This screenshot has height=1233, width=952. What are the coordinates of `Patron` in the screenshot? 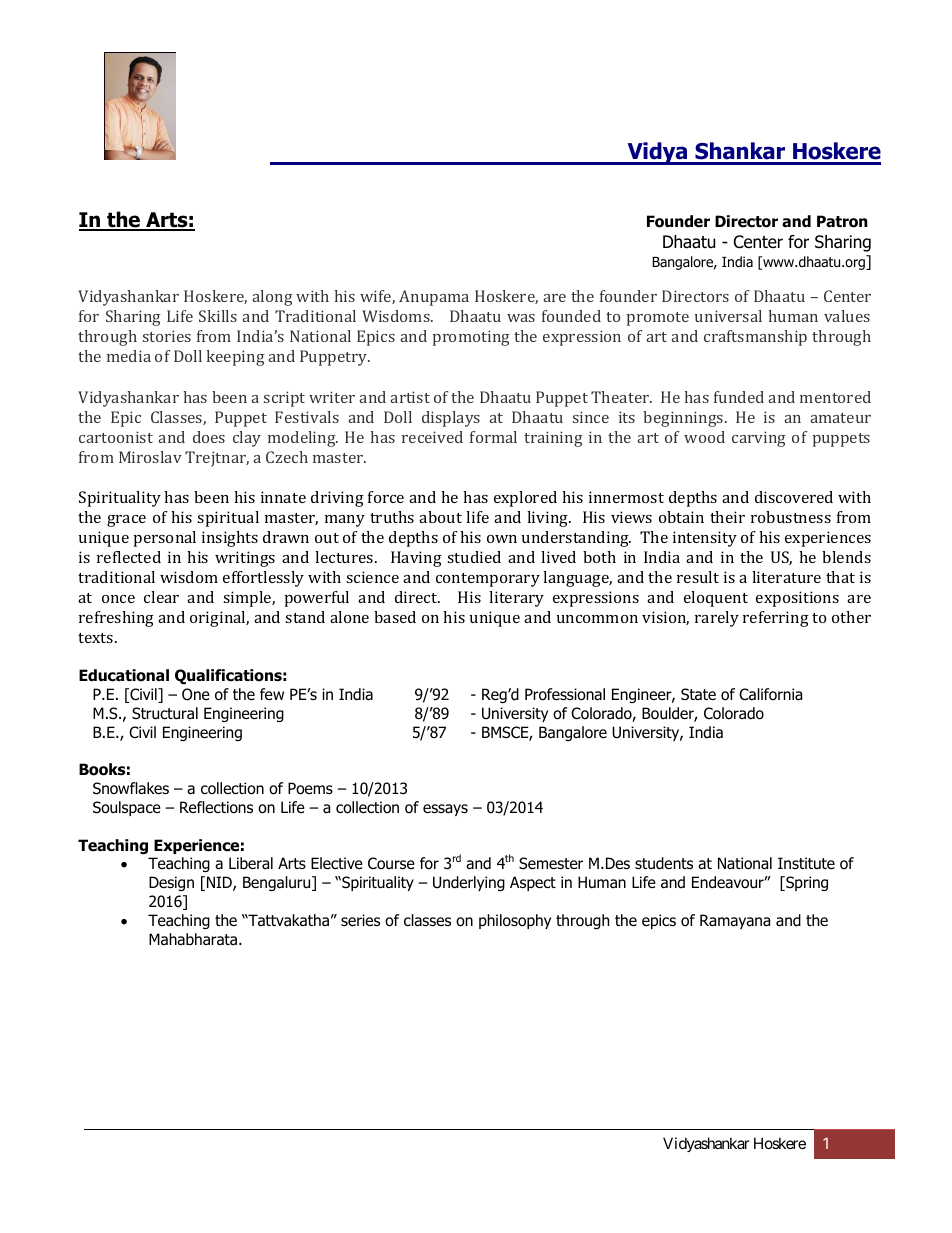 It's located at (842, 221).
